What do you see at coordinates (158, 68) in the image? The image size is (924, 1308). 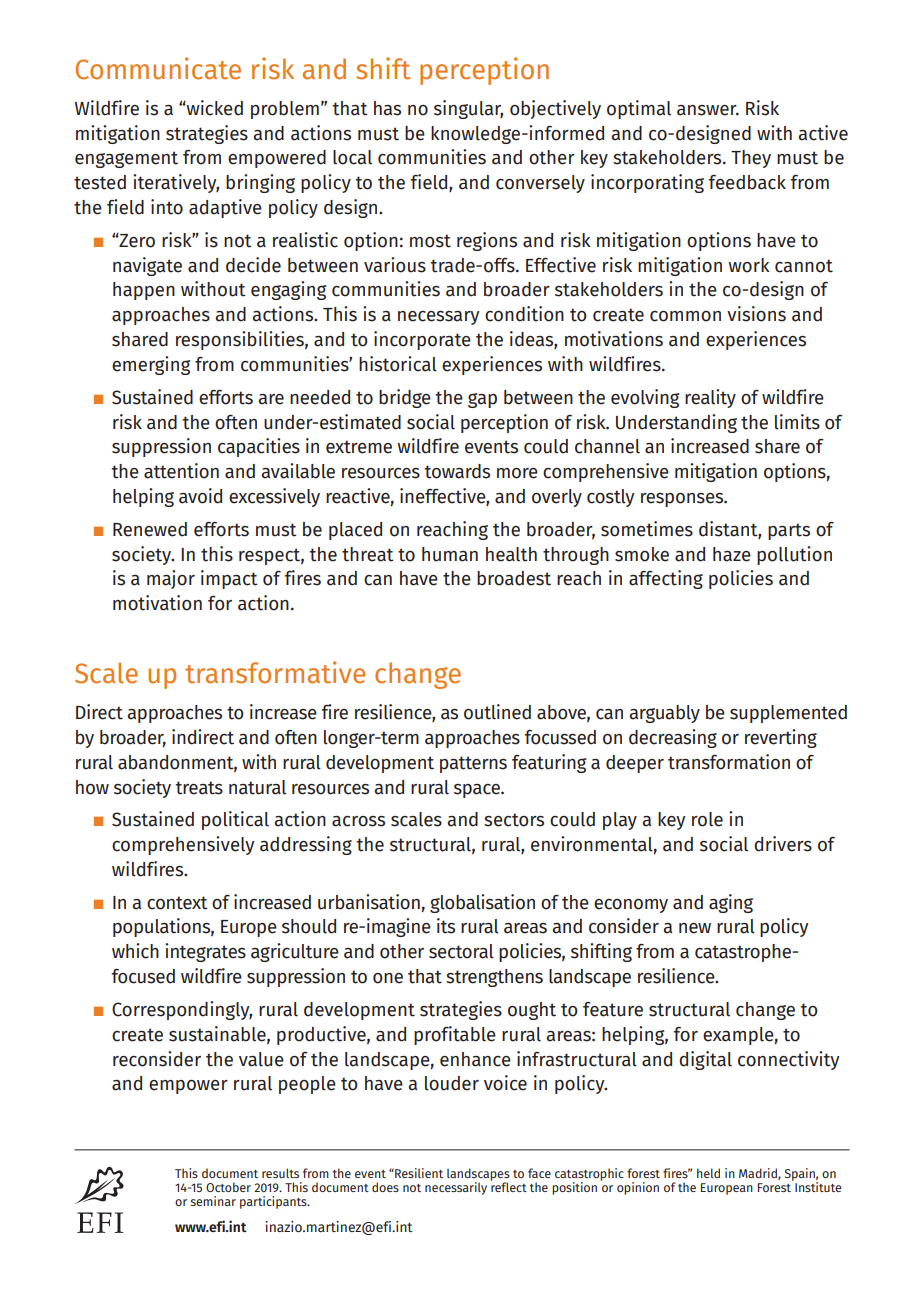 I see `Communicate` at bounding box center [158, 68].
